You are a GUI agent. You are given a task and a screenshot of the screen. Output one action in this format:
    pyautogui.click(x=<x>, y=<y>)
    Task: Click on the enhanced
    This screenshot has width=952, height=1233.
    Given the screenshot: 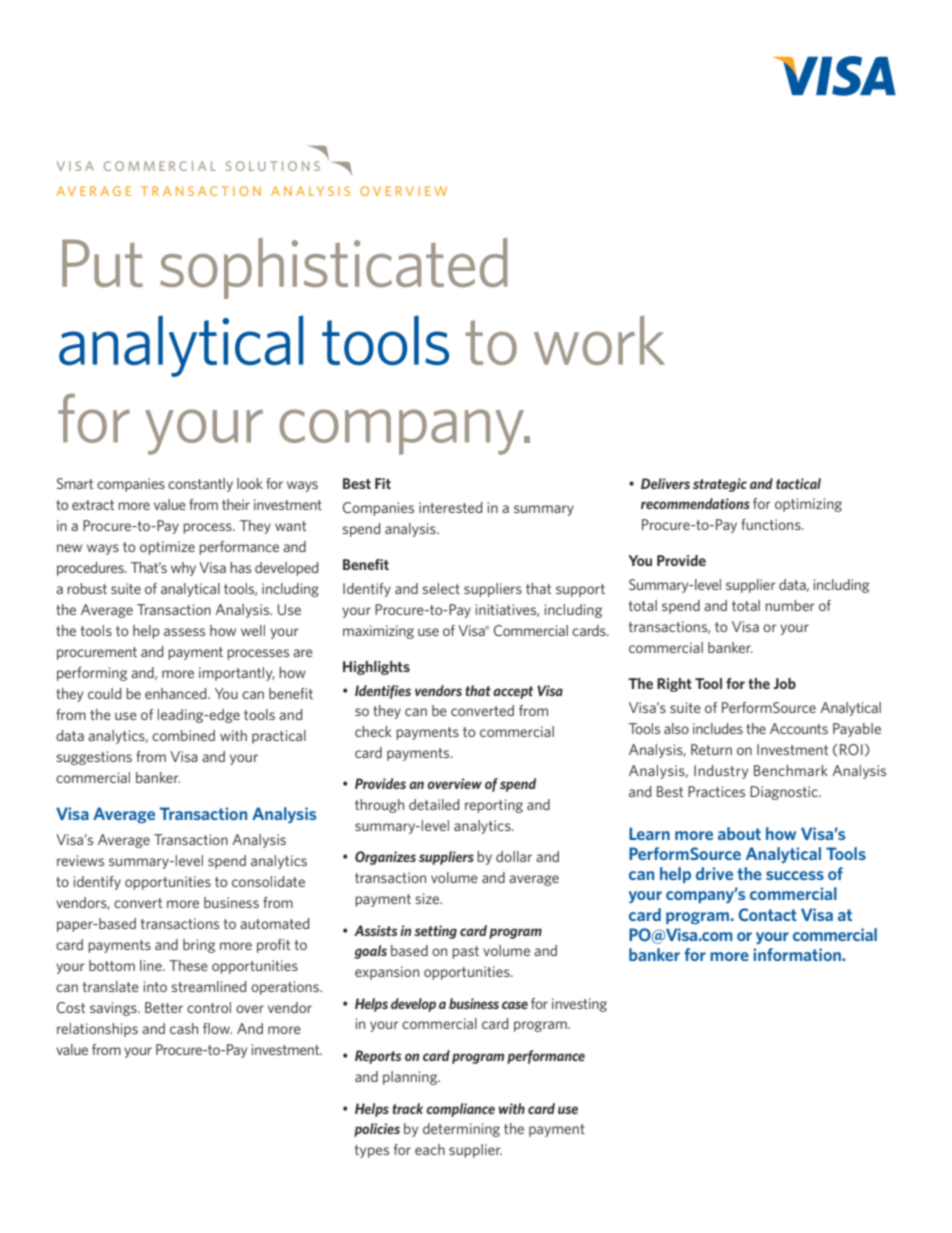 What is the action you would take?
    pyautogui.click(x=177, y=693)
